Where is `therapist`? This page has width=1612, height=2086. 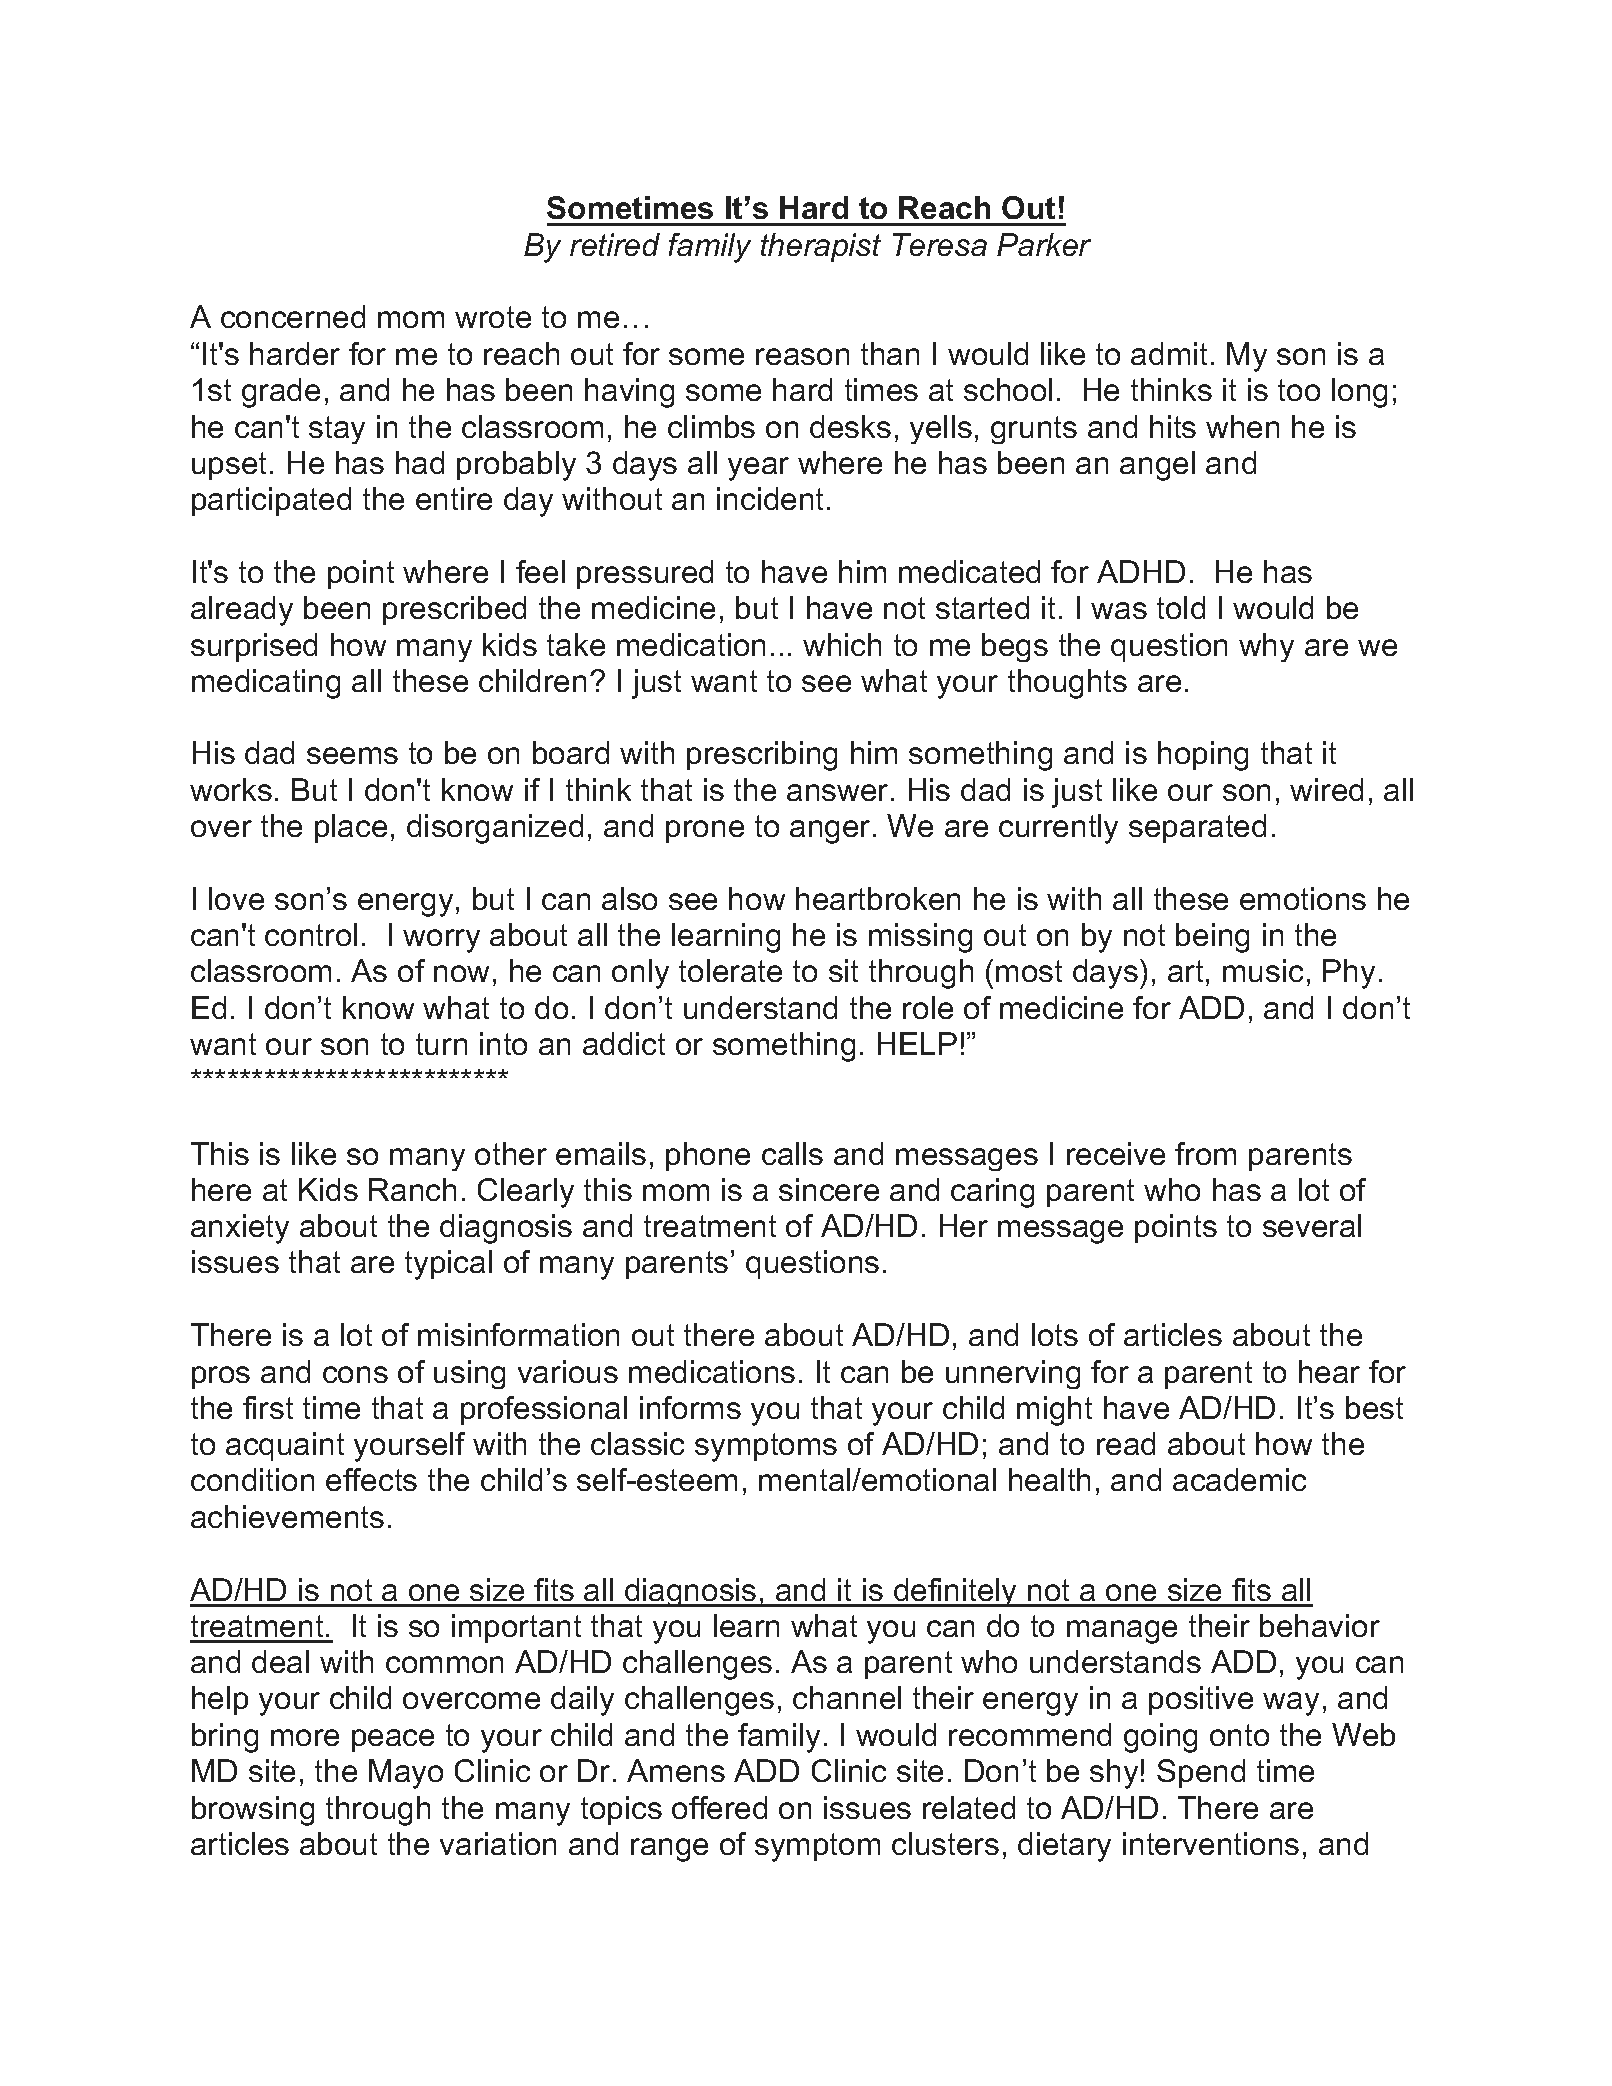
therapist is located at coordinates (821, 247).
